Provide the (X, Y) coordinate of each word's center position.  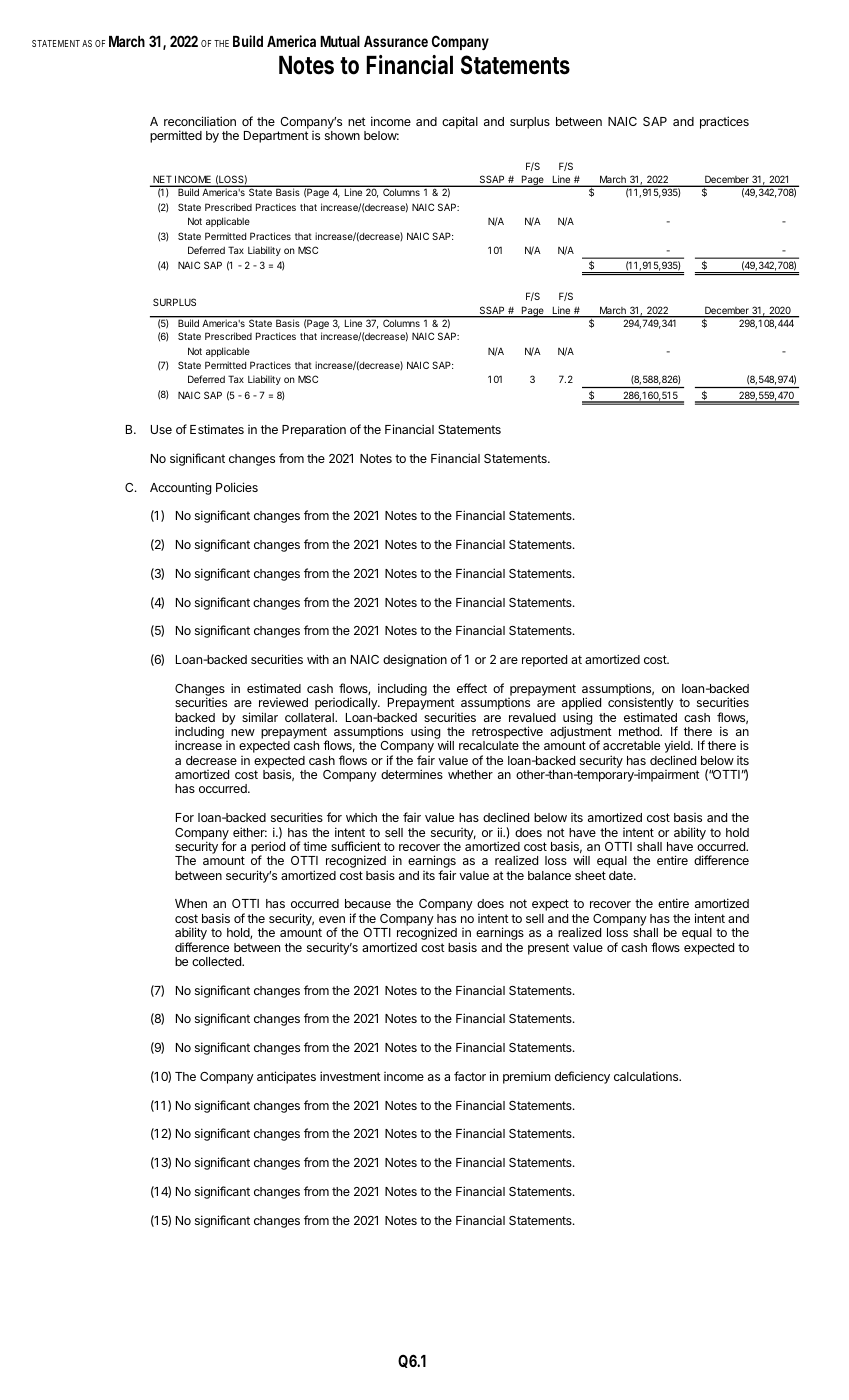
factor (470, 1076)
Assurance (396, 41)
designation (415, 660)
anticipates (286, 1077)
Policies (237, 487)
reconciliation (200, 121)
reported (544, 661)
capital (460, 122)
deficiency (582, 1077)
